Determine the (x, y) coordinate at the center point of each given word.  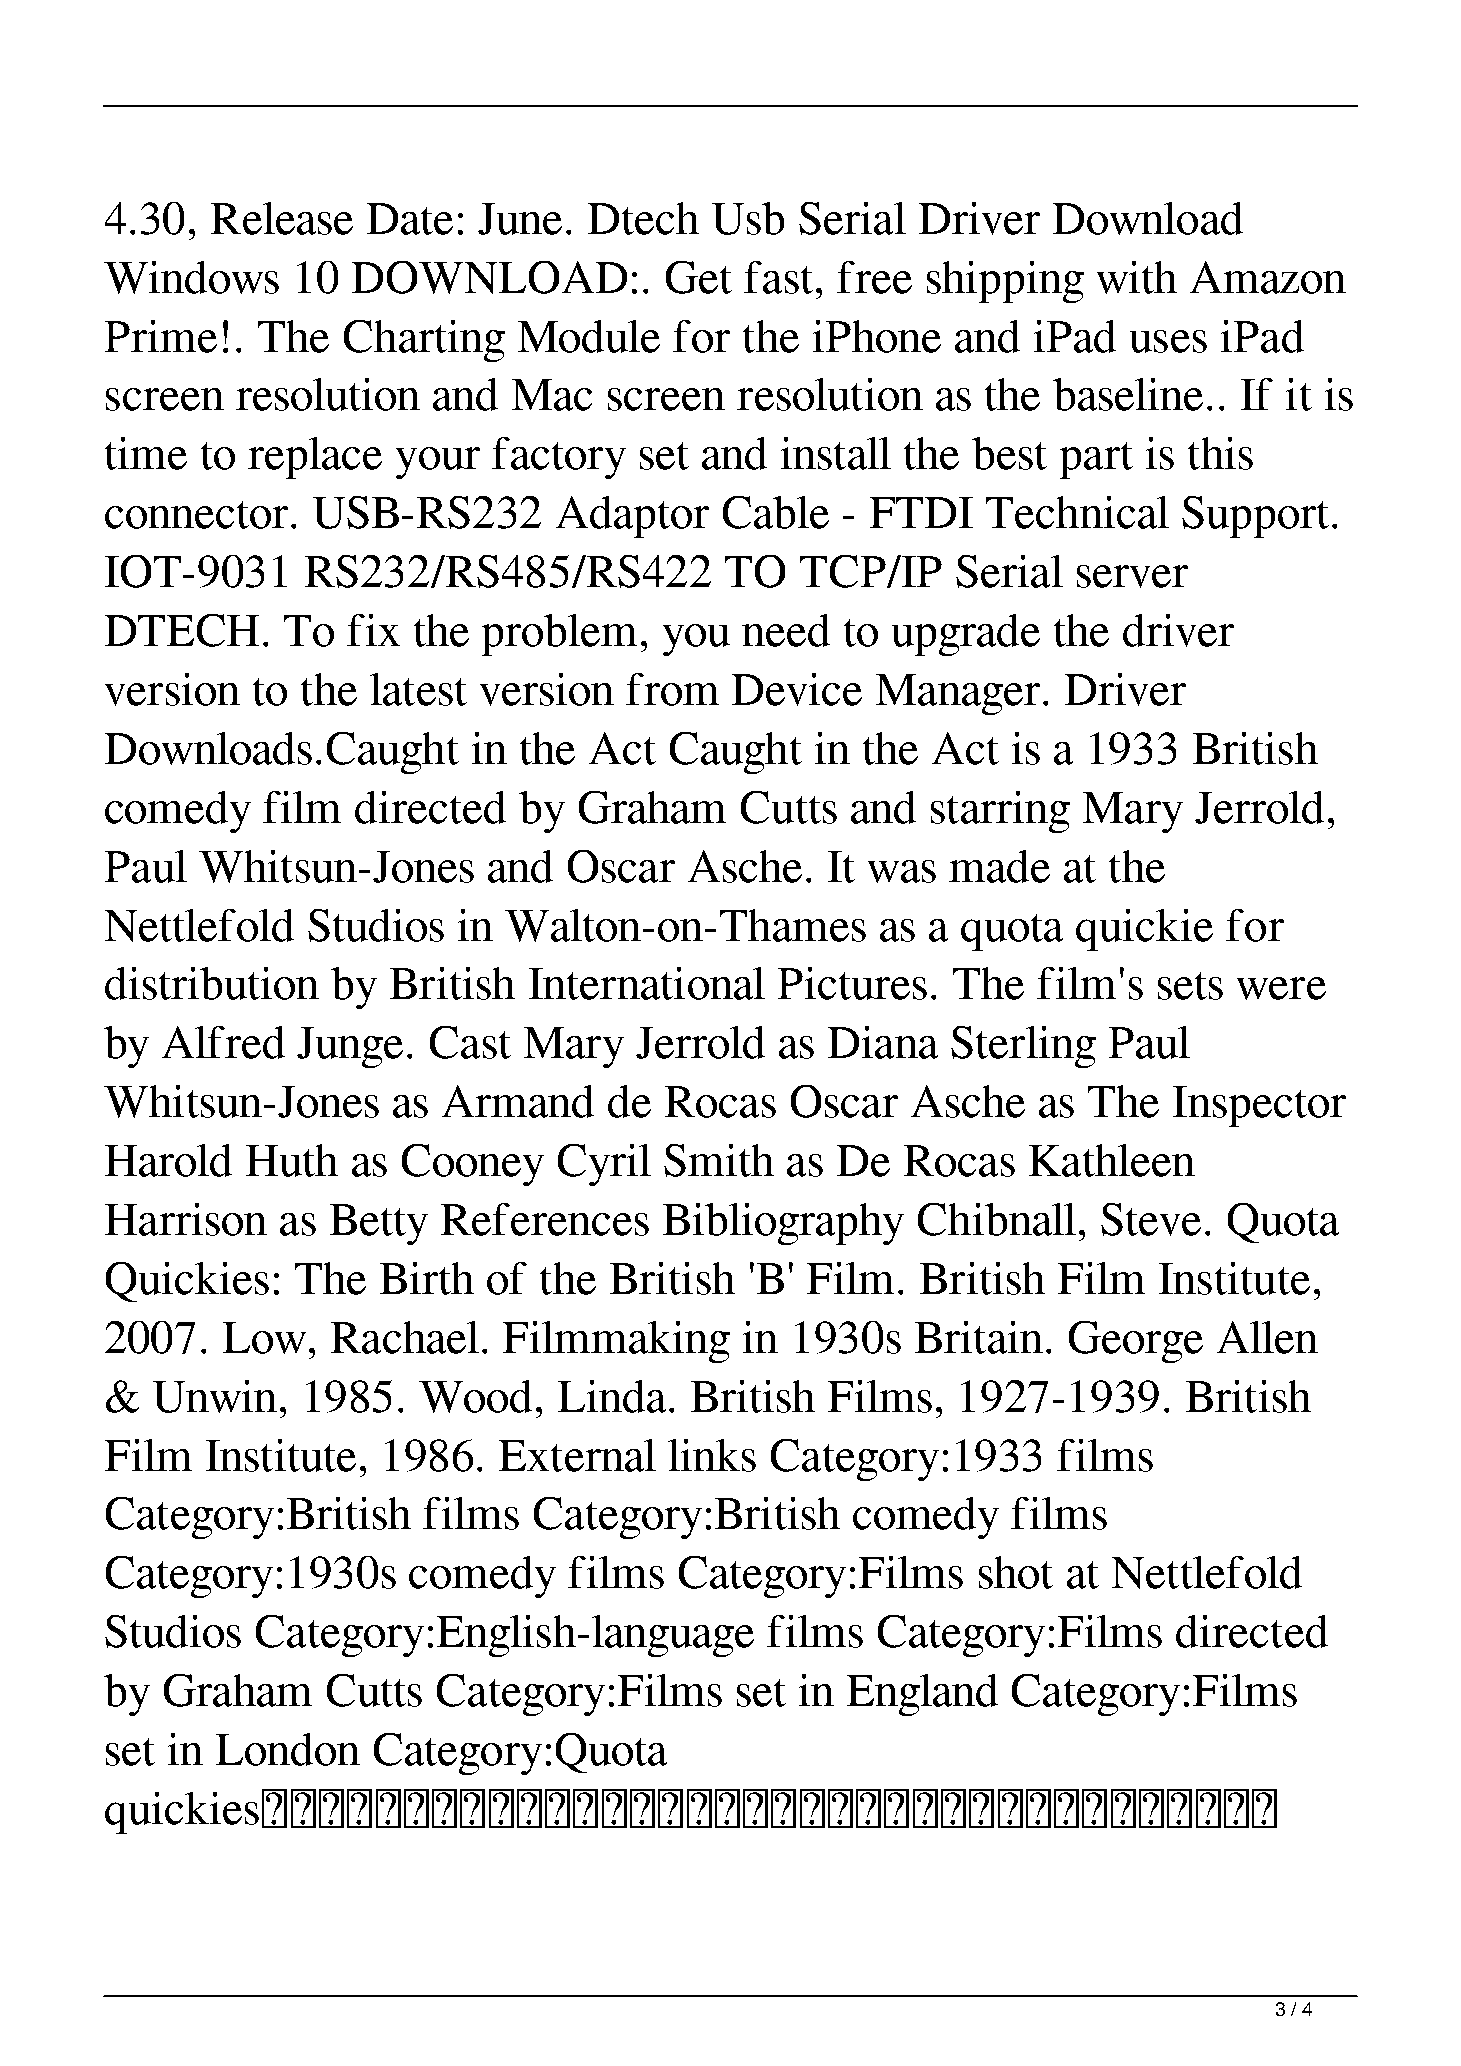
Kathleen (1112, 1160)
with (1137, 277)
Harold (168, 1160)
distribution (212, 983)
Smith (719, 1160)
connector (196, 515)
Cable (776, 512)
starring (1000, 812)
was (902, 871)
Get (699, 277)
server (1132, 576)
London (288, 1749)
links (712, 1455)
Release (282, 218)
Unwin (215, 1396)
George (1136, 1342)
